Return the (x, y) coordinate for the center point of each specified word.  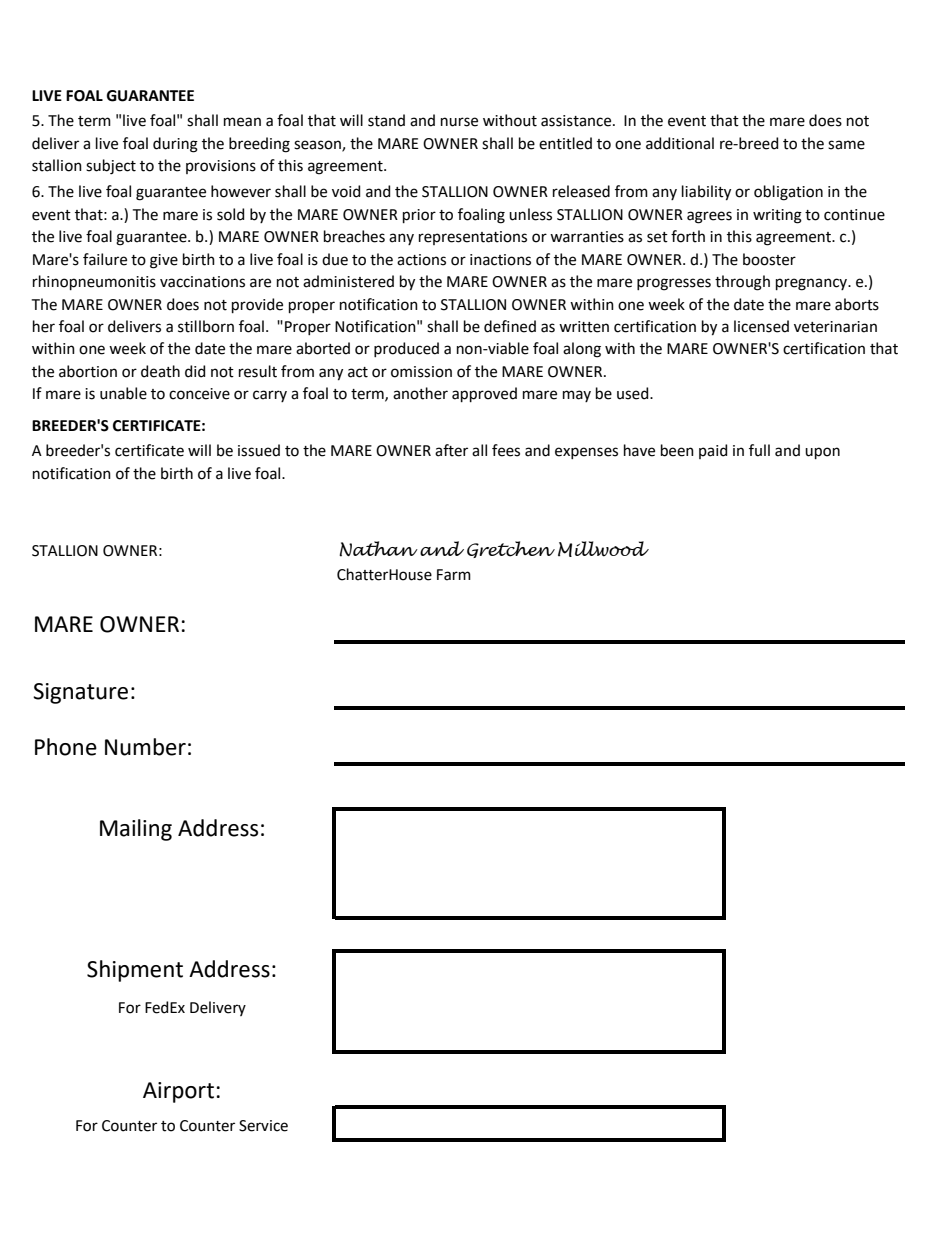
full (759, 450)
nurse (459, 122)
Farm (454, 575)
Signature (80, 693)
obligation (788, 193)
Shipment (135, 971)
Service (263, 1126)
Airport (178, 1092)
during (175, 145)
